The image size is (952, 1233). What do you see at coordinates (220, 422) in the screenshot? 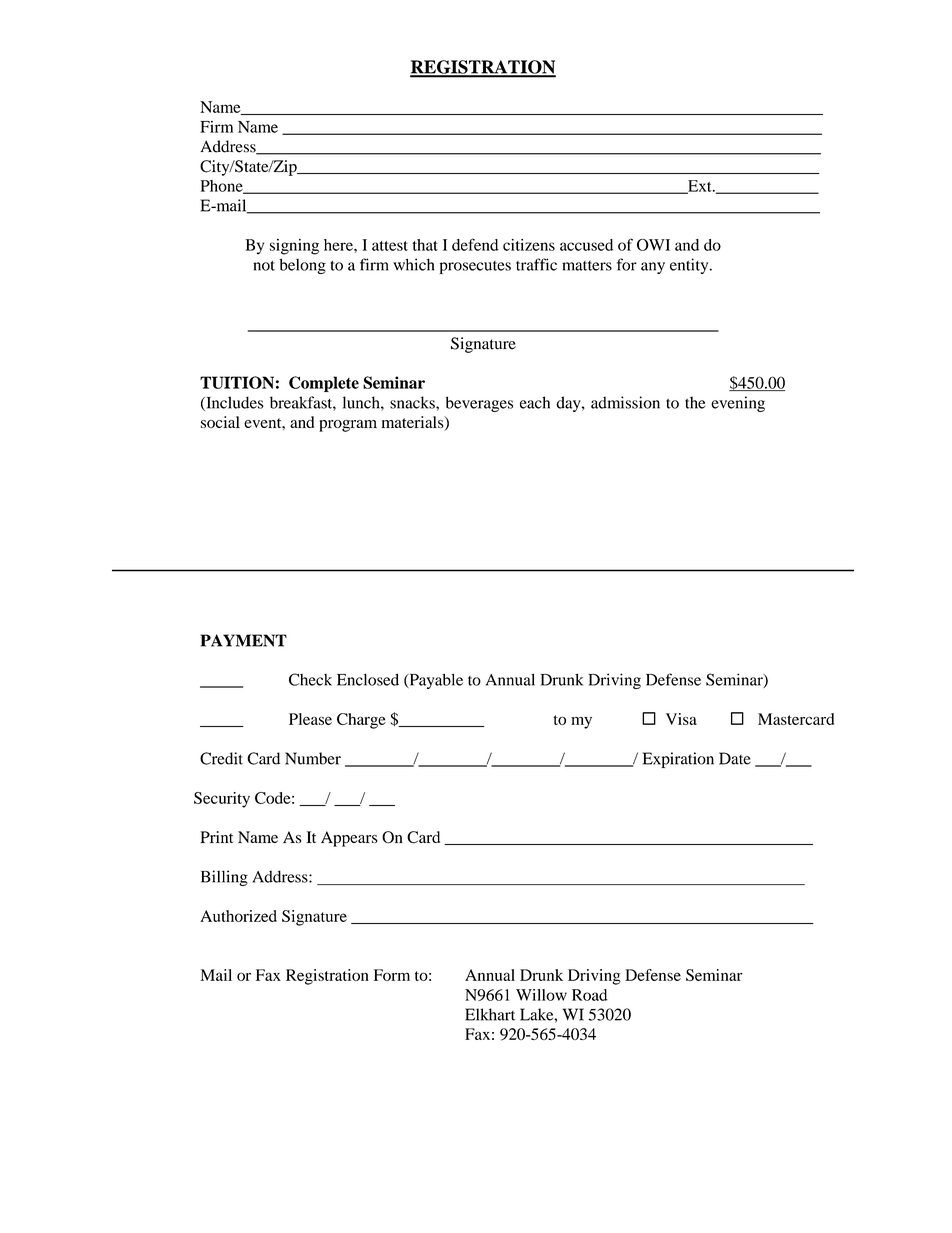
I see `social` at bounding box center [220, 422].
